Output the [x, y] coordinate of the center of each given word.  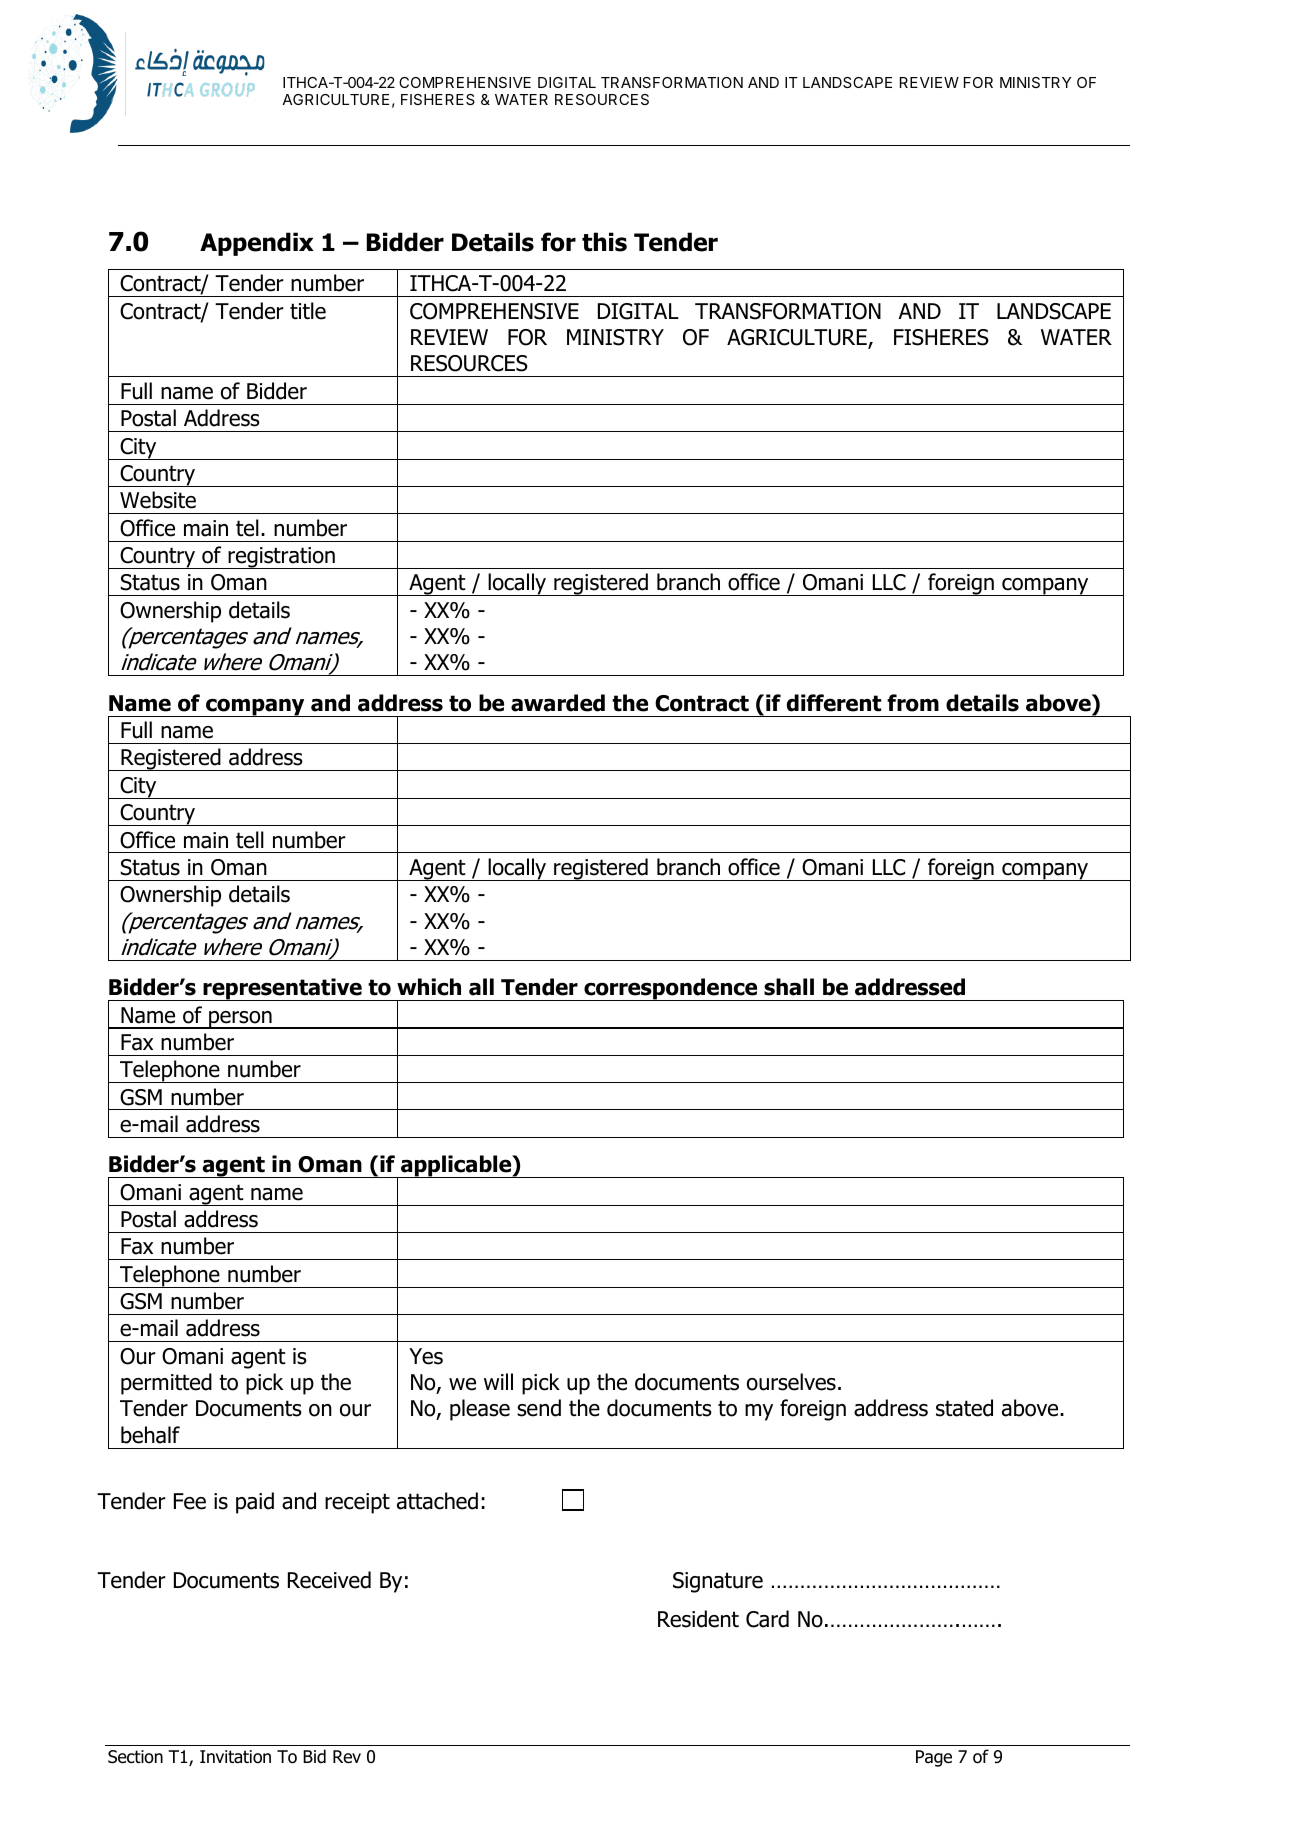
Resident [698, 1619]
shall [789, 987]
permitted [166, 1384]
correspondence [671, 989]
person [240, 1020]
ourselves [791, 1382]
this [604, 242]
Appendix [257, 244]
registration [281, 558]
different [834, 703]
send [539, 1408]
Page [934, 1758]
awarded [558, 703]
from [913, 703]
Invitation [235, 1757]
